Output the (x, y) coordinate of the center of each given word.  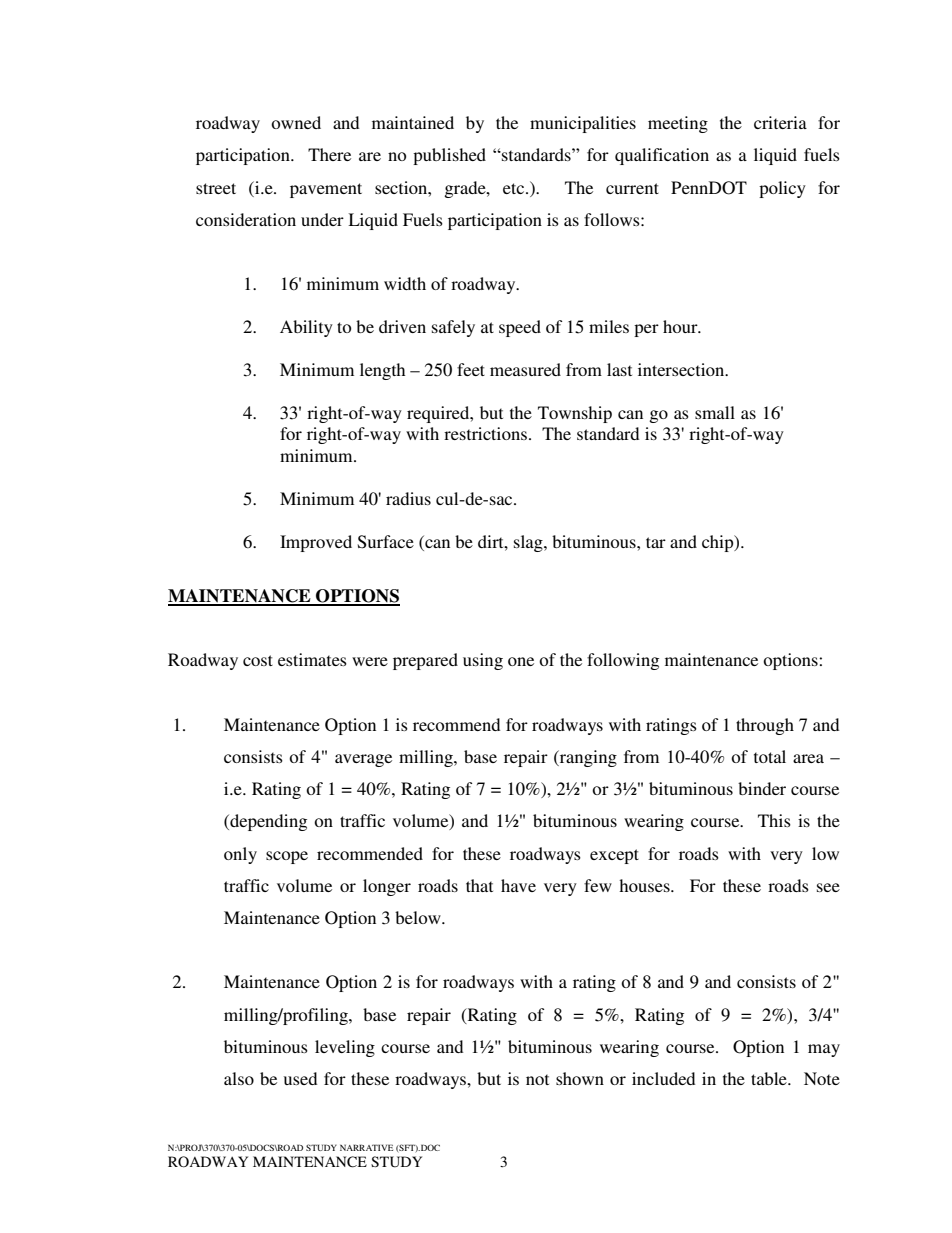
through (765, 726)
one (521, 661)
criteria (780, 122)
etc (515, 188)
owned (296, 122)
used (300, 1078)
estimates (312, 659)
